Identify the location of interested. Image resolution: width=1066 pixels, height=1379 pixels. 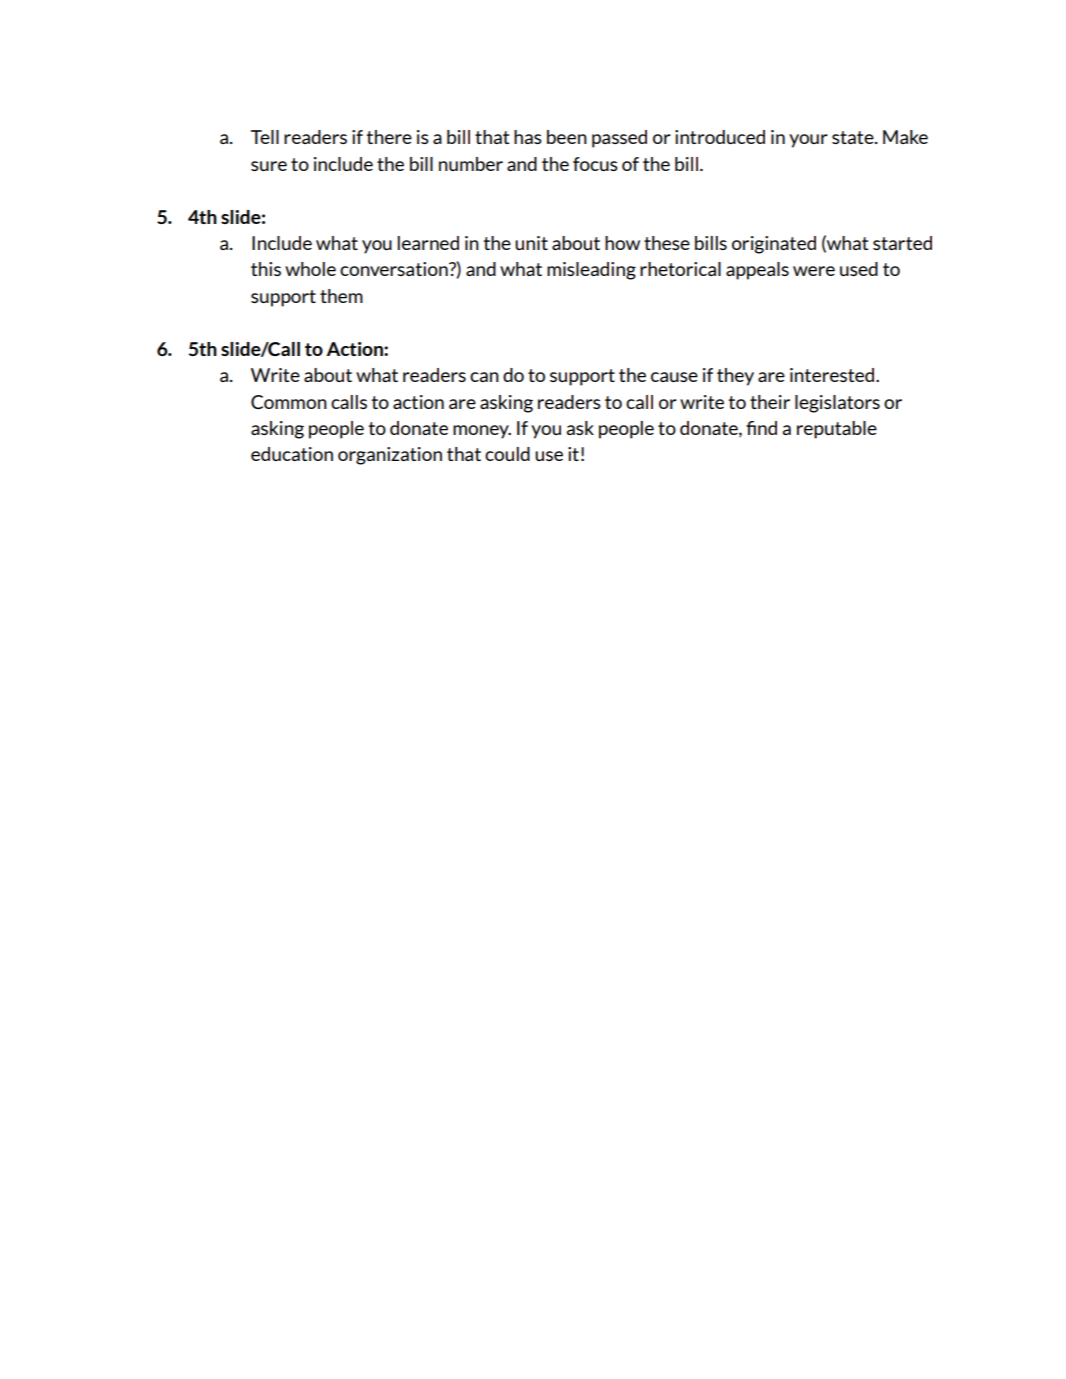
(833, 375).
